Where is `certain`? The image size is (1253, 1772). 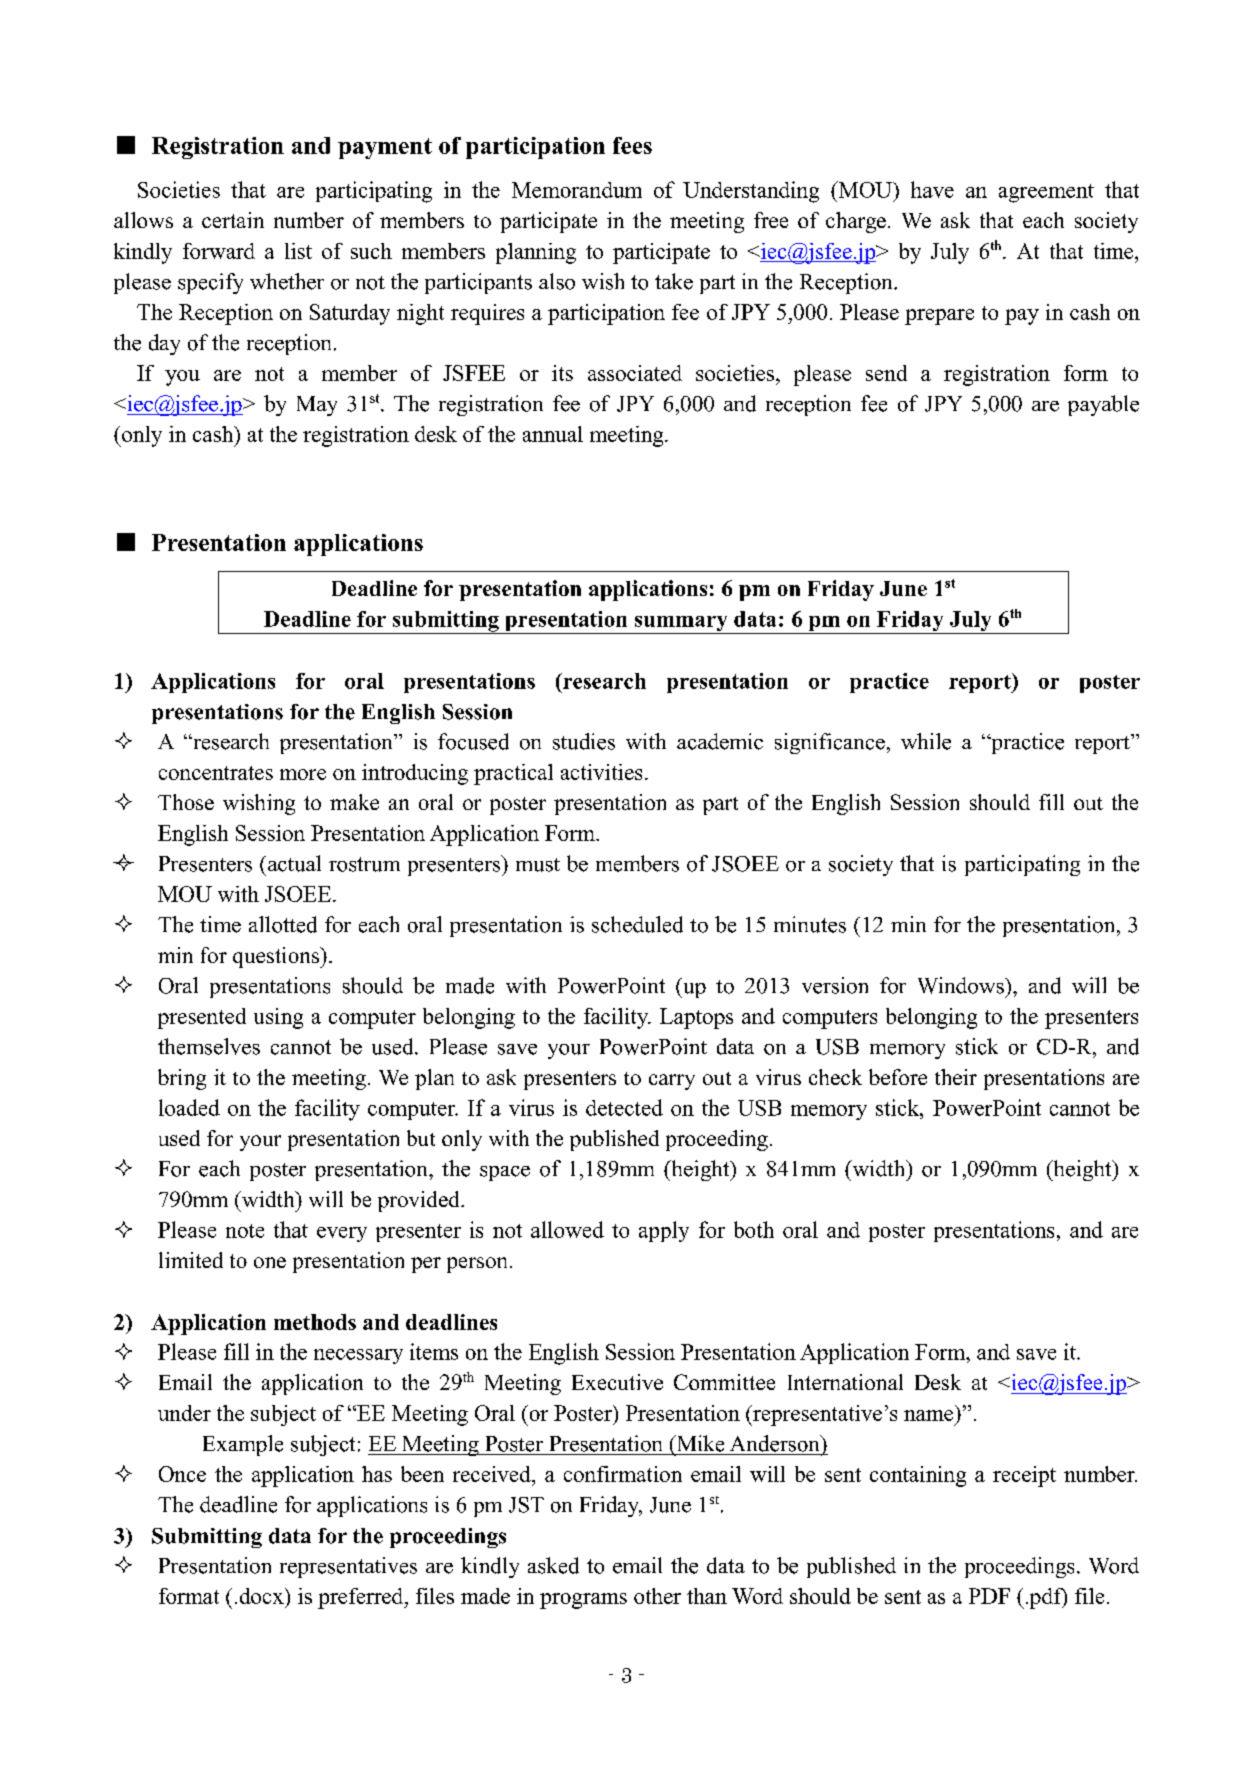 certain is located at coordinates (233, 220).
